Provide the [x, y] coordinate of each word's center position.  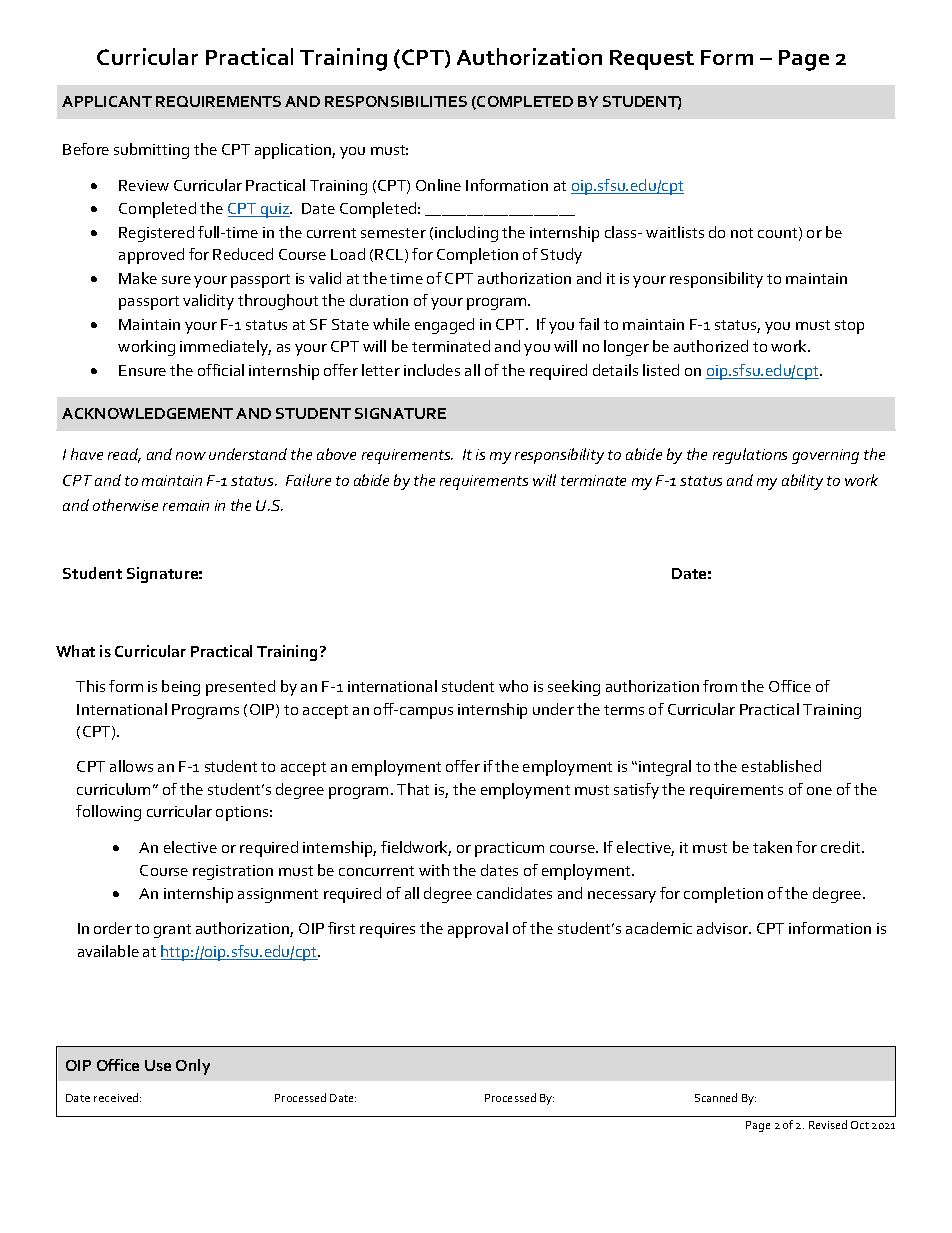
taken [772, 847]
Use [158, 1065]
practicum [509, 849]
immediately [225, 348]
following [108, 813]
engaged [444, 326]
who [513, 686]
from [720, 686]
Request [652, 60]
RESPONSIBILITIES [396, 101]
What [75, 651]
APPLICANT [107, 101]
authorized [711, 346]
